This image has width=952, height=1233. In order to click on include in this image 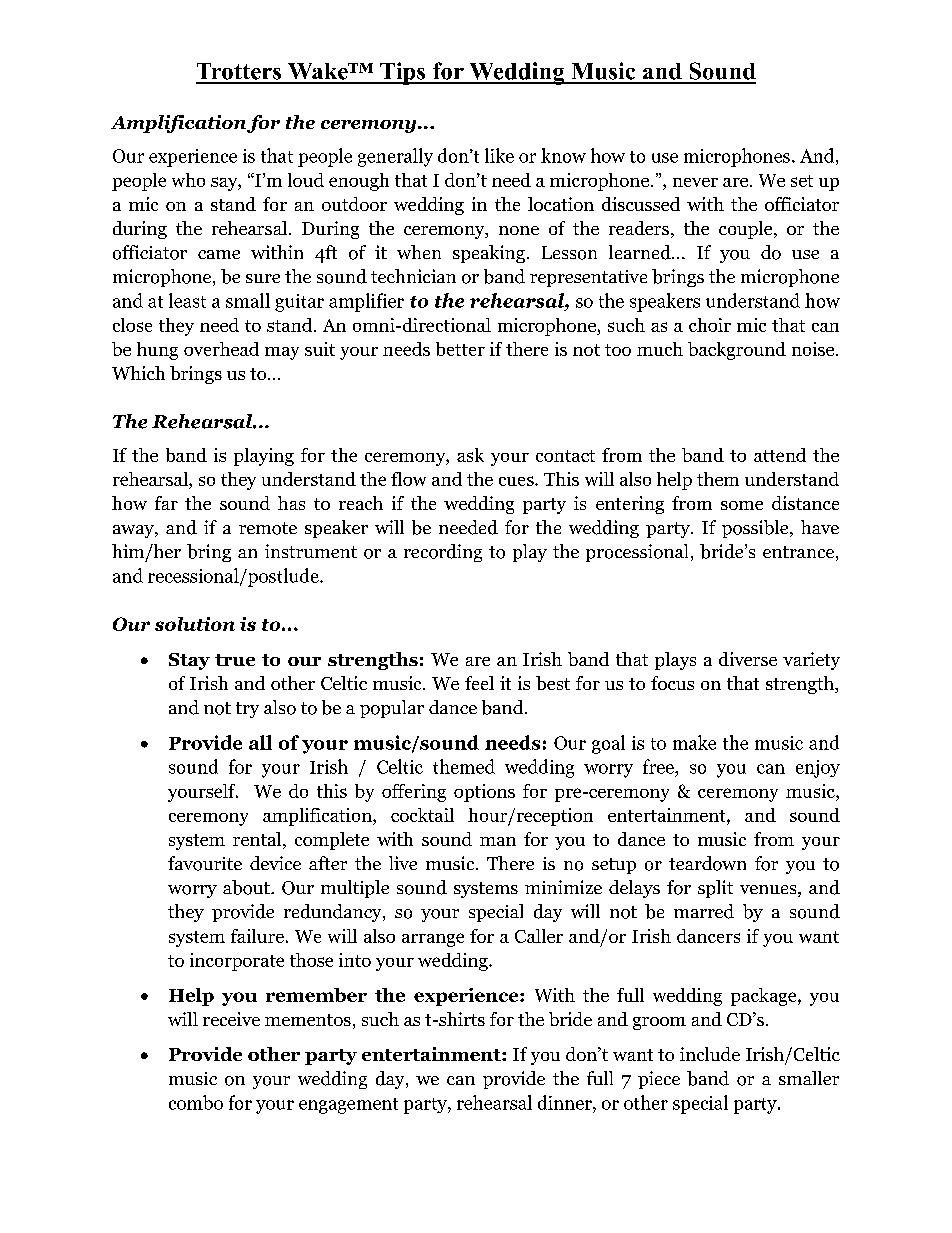, I will do `click(710, 1054)`.
